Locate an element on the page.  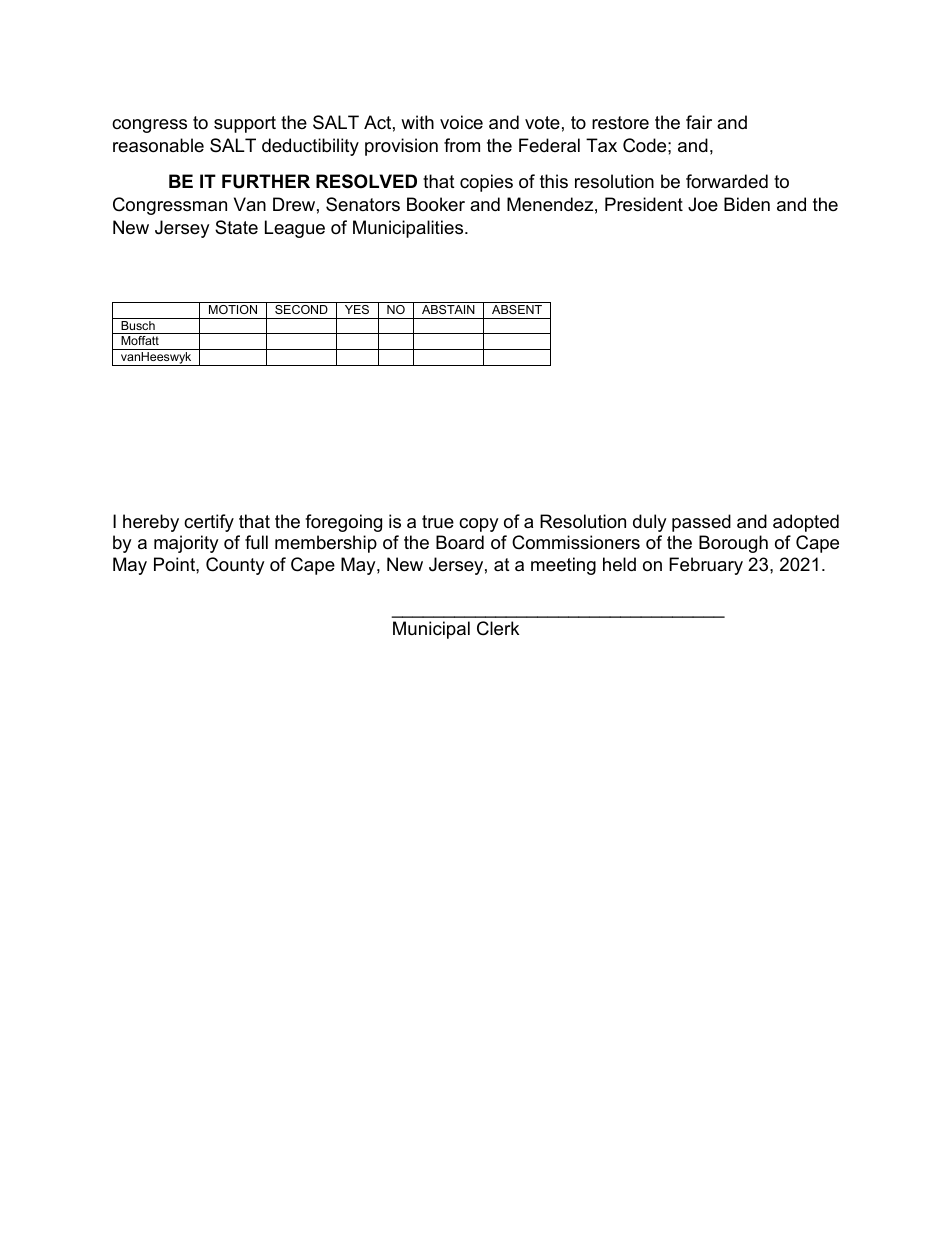
County is located at coordinates (235, 566).
